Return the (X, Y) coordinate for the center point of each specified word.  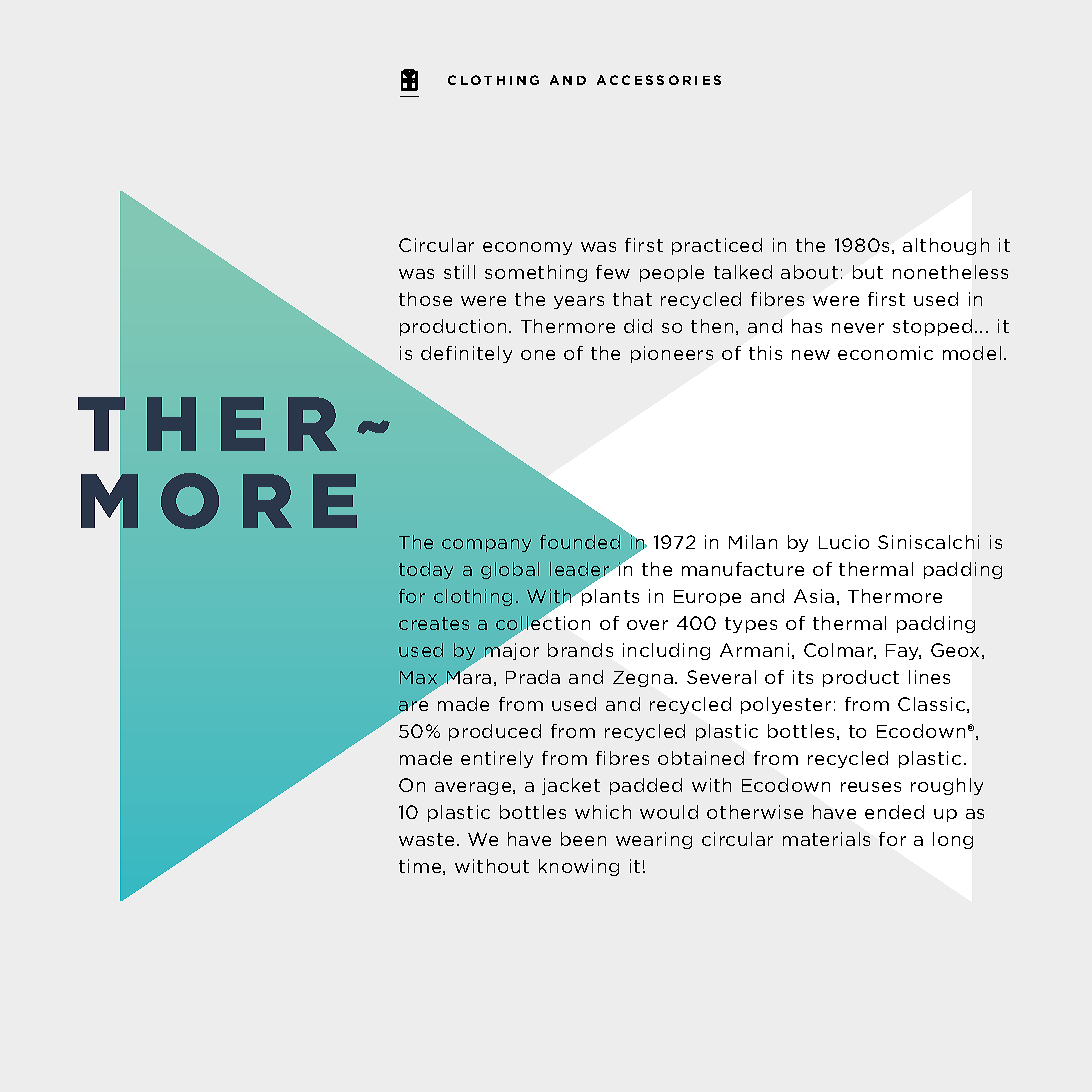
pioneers (672, 354)
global (510, 570)
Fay (903, 652)
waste (428, 839)
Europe (707, 598)
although (946, 246)
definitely (466, 354)
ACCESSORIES (659, 80)
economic (885, 353)
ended (894, 812)
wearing (654, 840)
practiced (717, 246)
